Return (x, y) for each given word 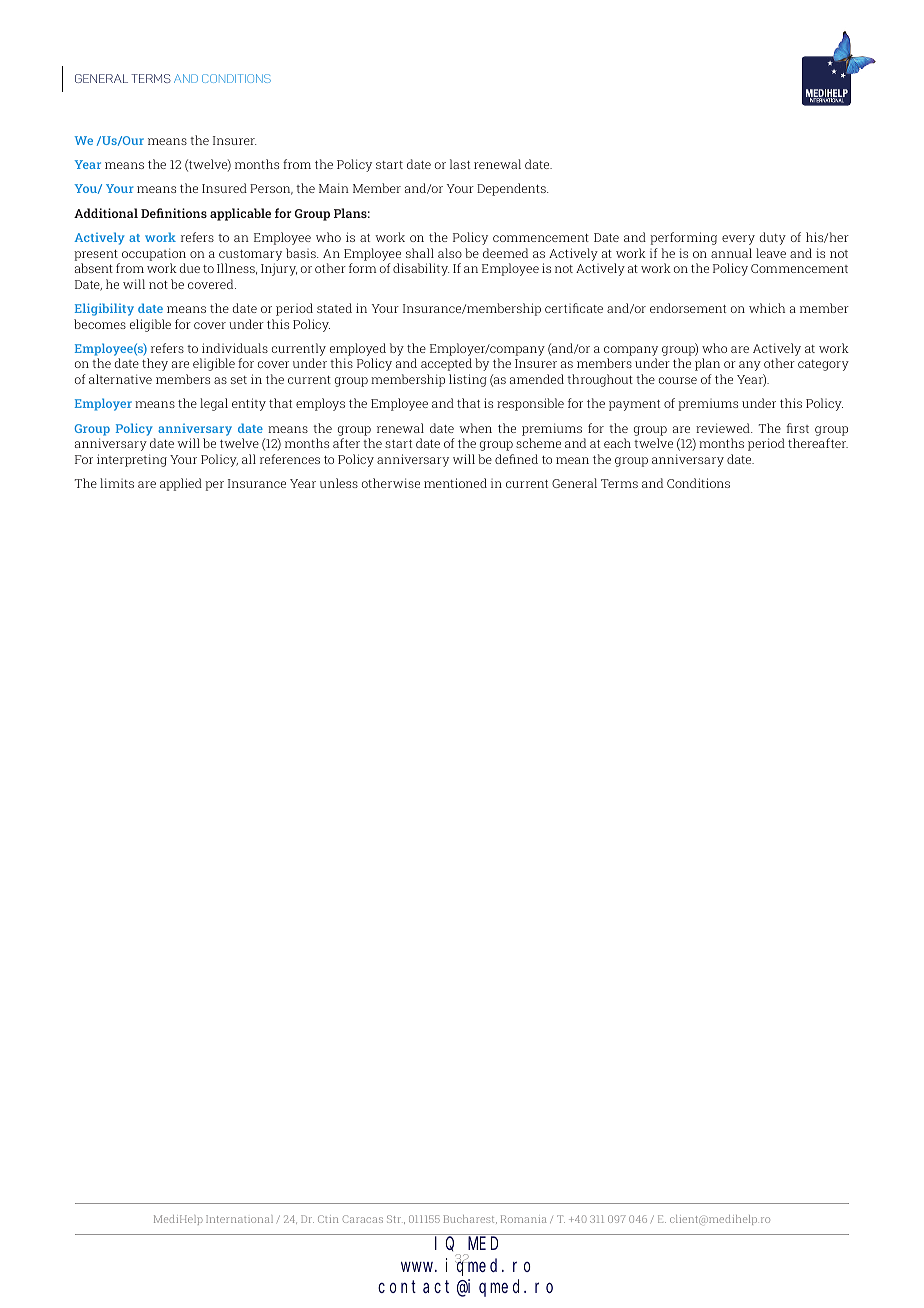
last (460, 164)
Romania (524, 1219)
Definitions (174, 213)
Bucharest (470, 1219)
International (239, 1219)
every (738, 240)
